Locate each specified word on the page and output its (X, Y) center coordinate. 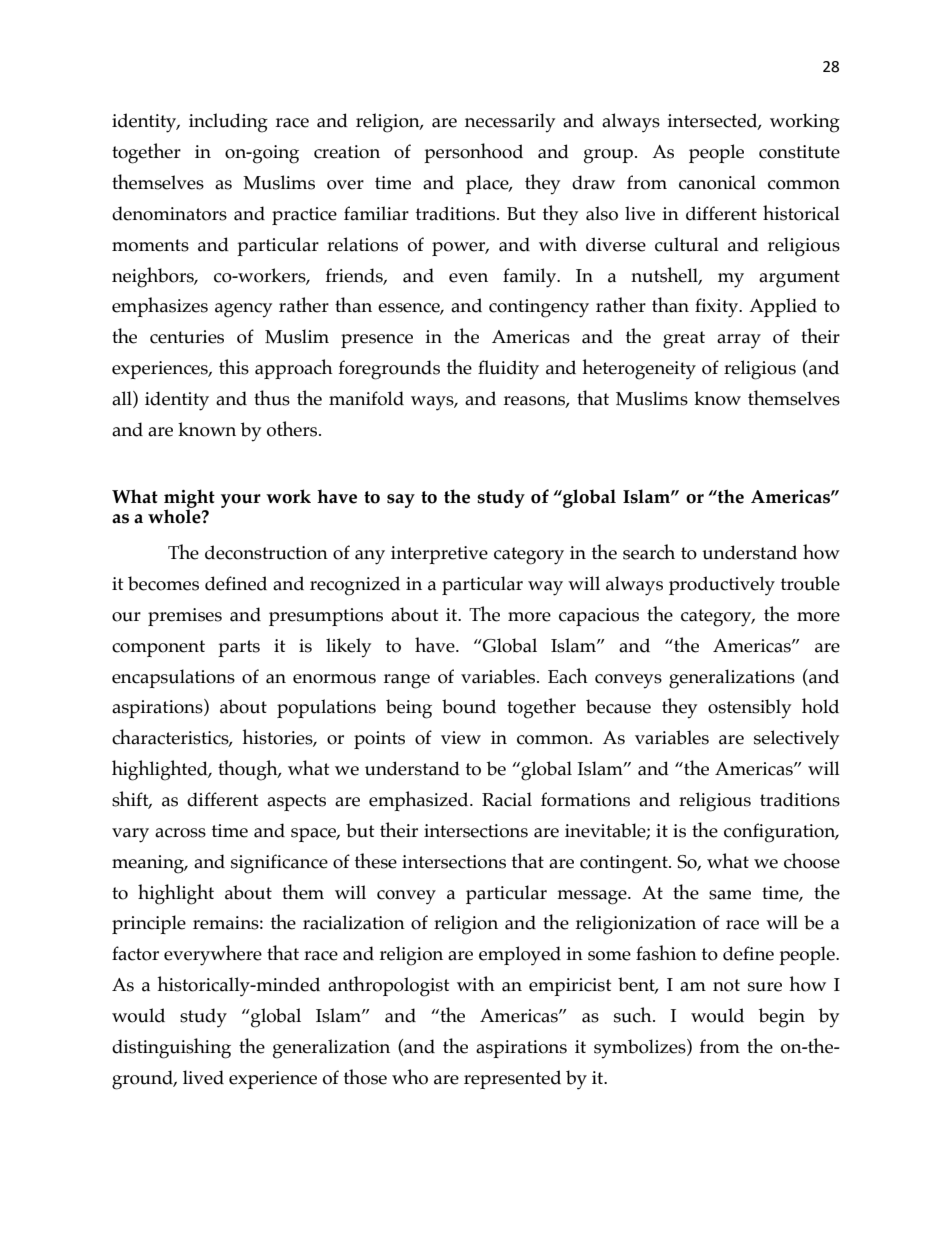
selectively (796, 740)
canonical (717, 182)
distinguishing (171, 1048)
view (461, 738)
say (401, 501)
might (189, 499)
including (228, 123)
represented (512, 1079)
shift (131, 800)
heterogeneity (639, 369)
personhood (473, 153)
